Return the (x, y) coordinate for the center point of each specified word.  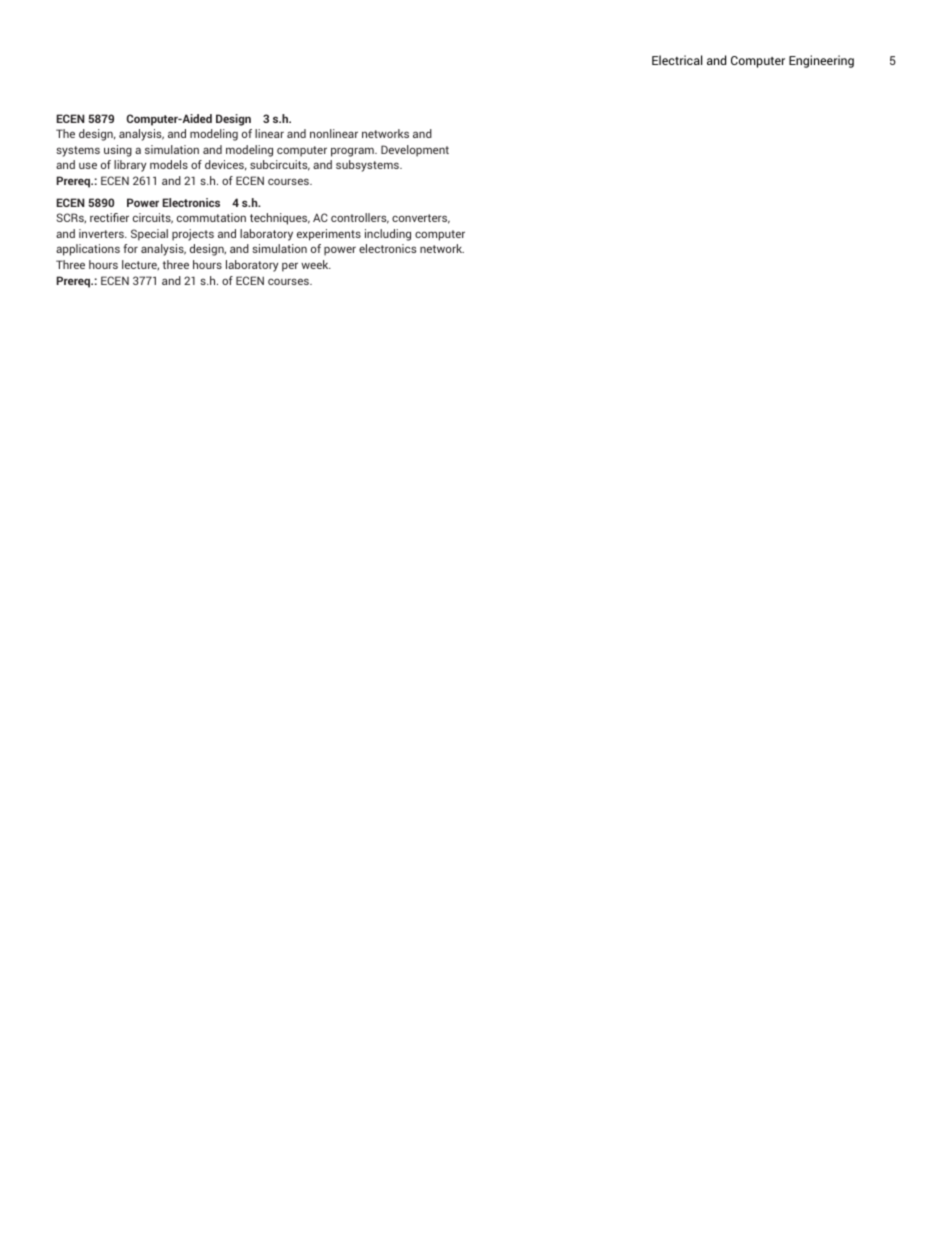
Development (415, 151)
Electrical (677, 60)
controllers (360, 218)
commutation (211, 217)
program (353, 152)
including (388, 235)
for (130, 248)
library (130, 166)
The (65, 133)
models (169, 164)
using (118, 151)
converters (421, 219)
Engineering (821, 61)
